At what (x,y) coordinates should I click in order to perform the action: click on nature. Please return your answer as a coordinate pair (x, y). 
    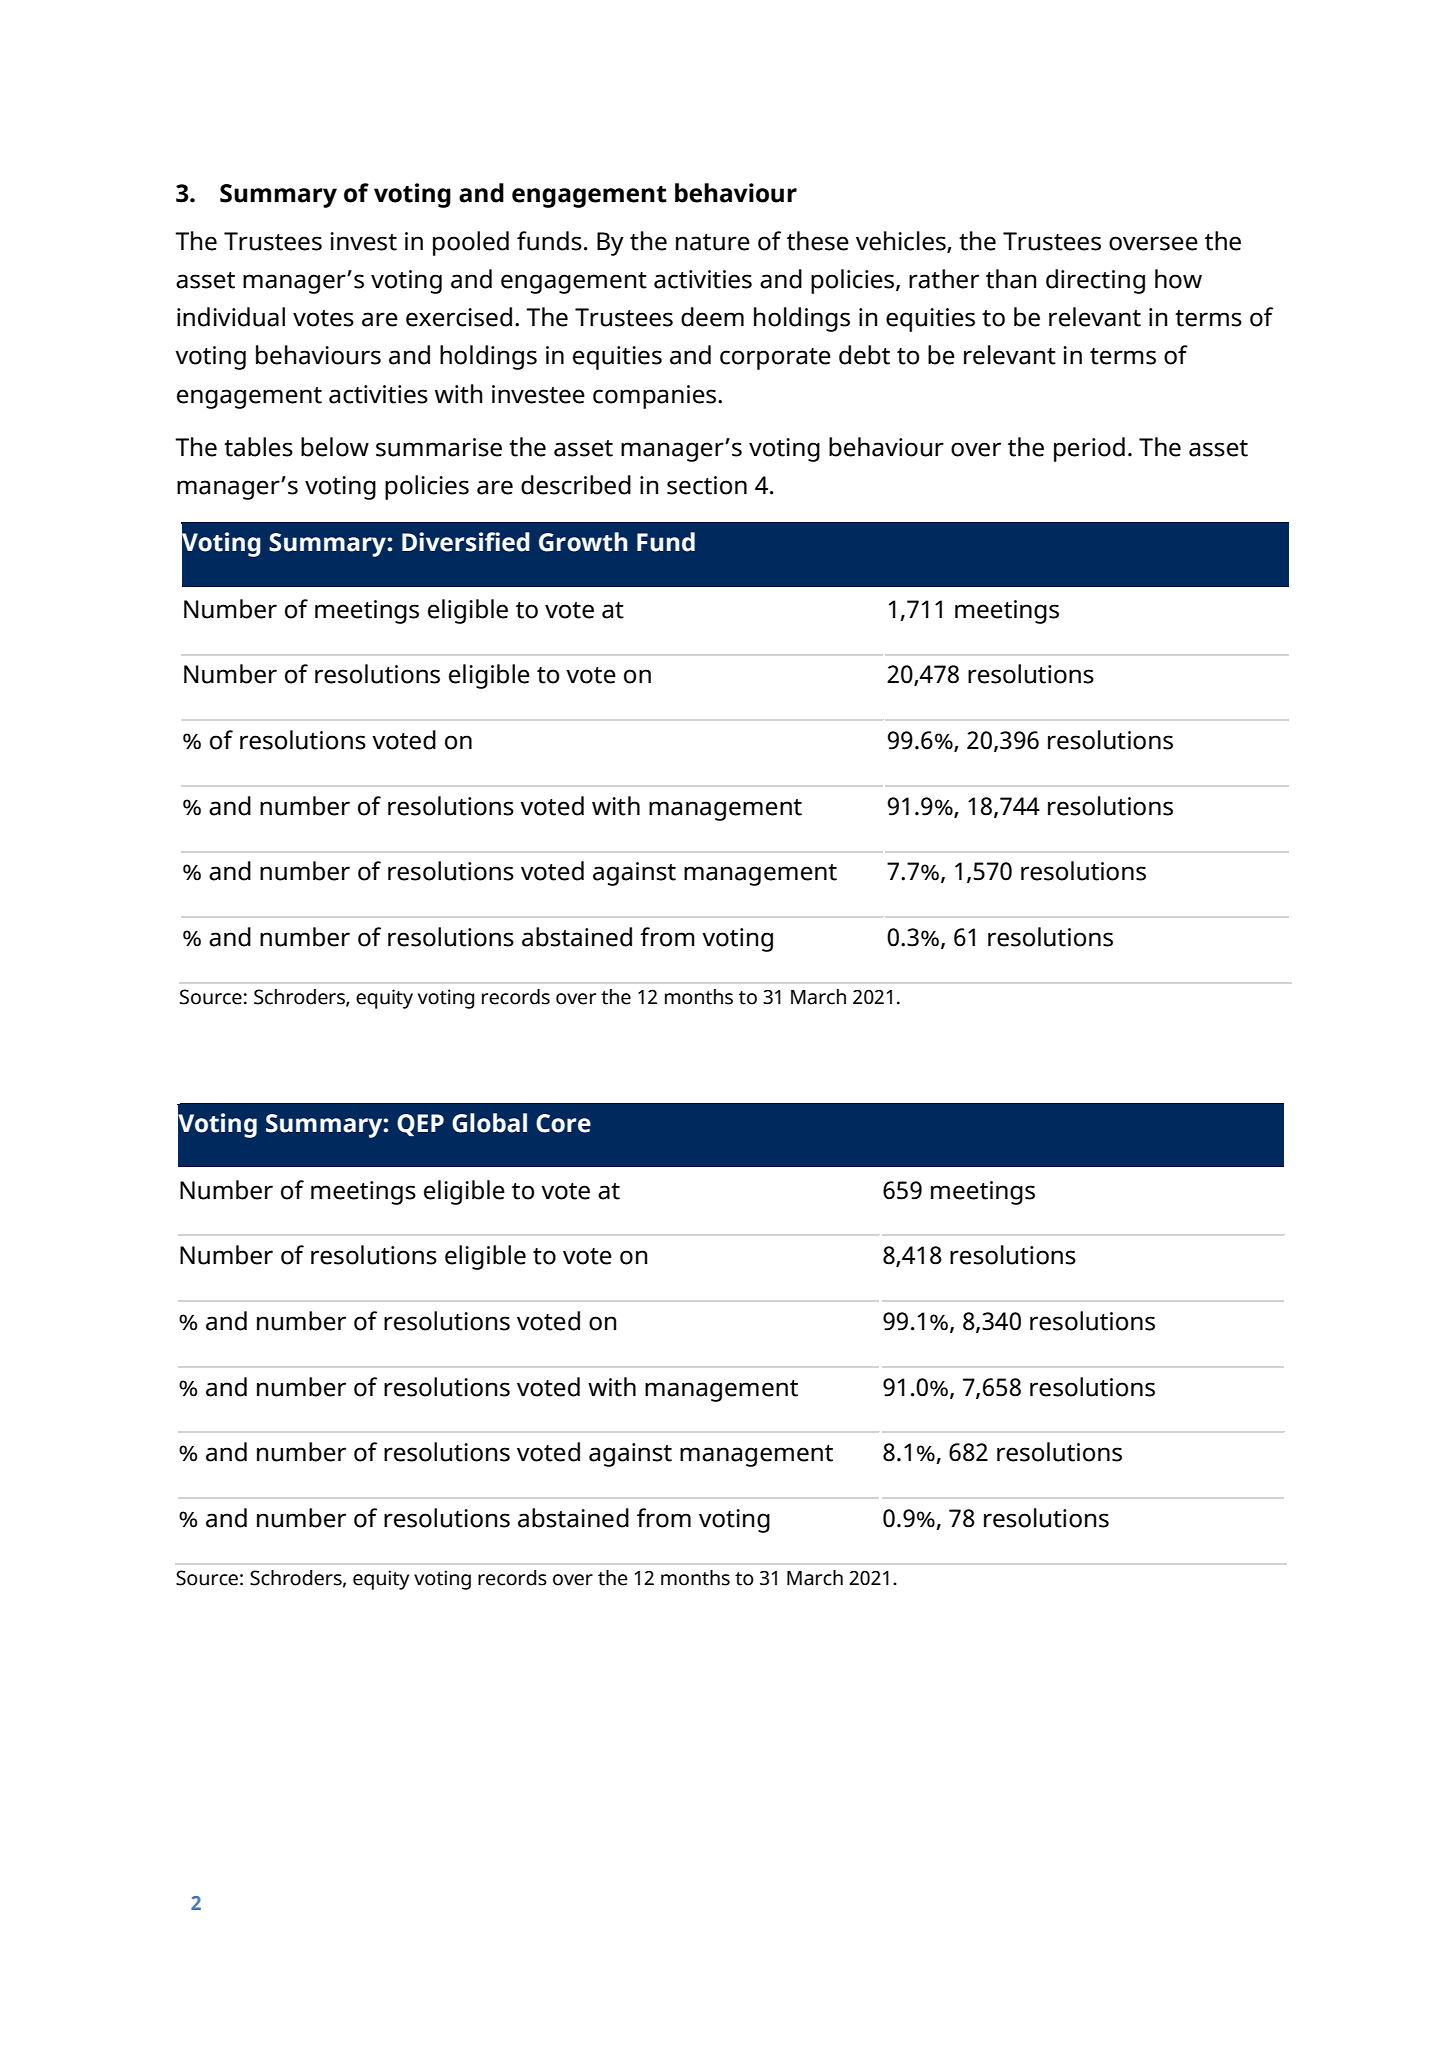
    Looking at the image, I should click on (713, 242).
